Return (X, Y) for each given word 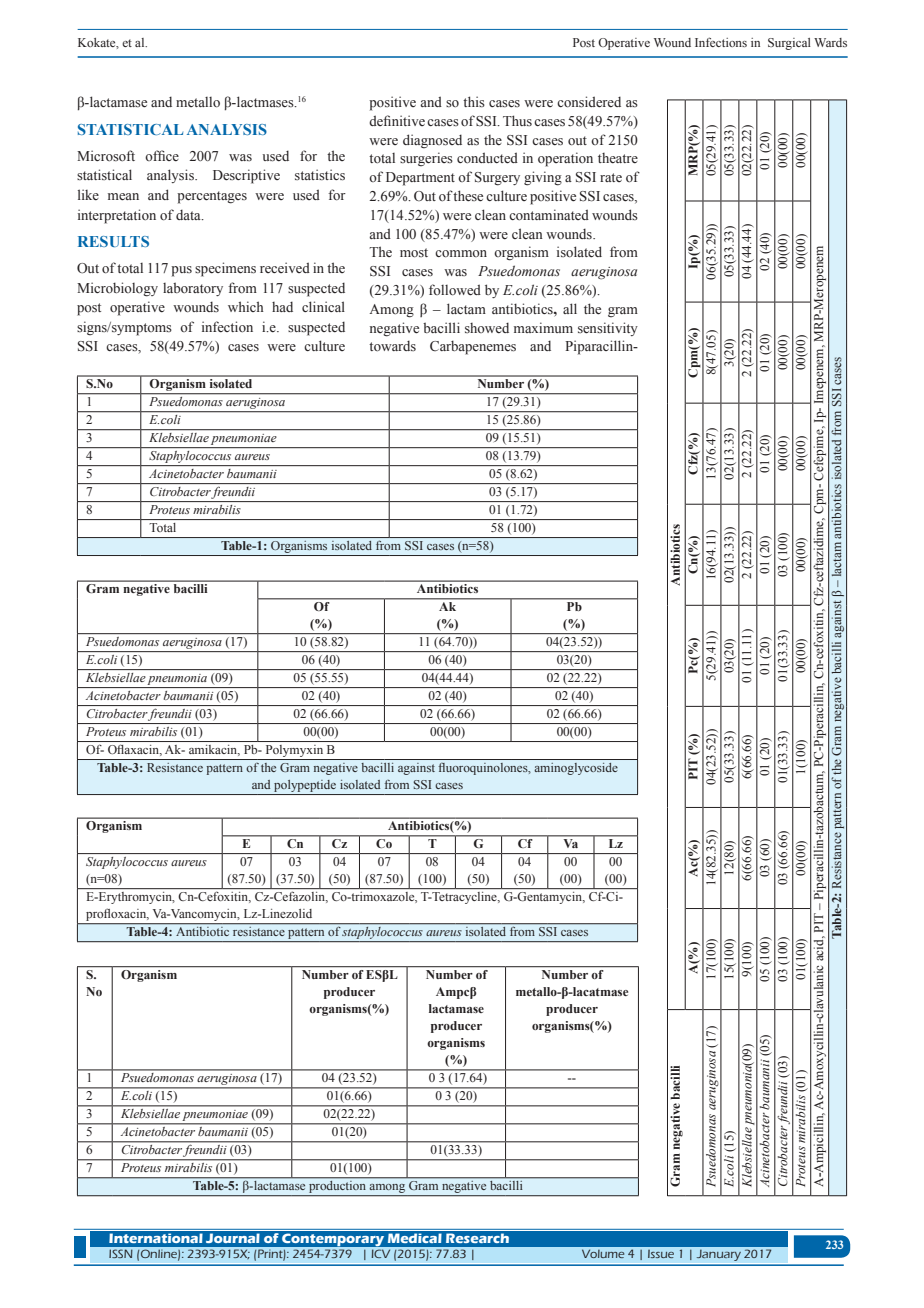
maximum (543, 327)
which (246, 306)
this (474, 101)
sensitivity (608, 329)
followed (455, 290)
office (162, 155)
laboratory (193, 289)
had (282, 306)
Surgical (789, 44)
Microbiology (117, 289)
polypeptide (305, 786)
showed (487, 327)
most (414, 253)
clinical (323, 306)
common (461, 254)
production (338, 1187)
